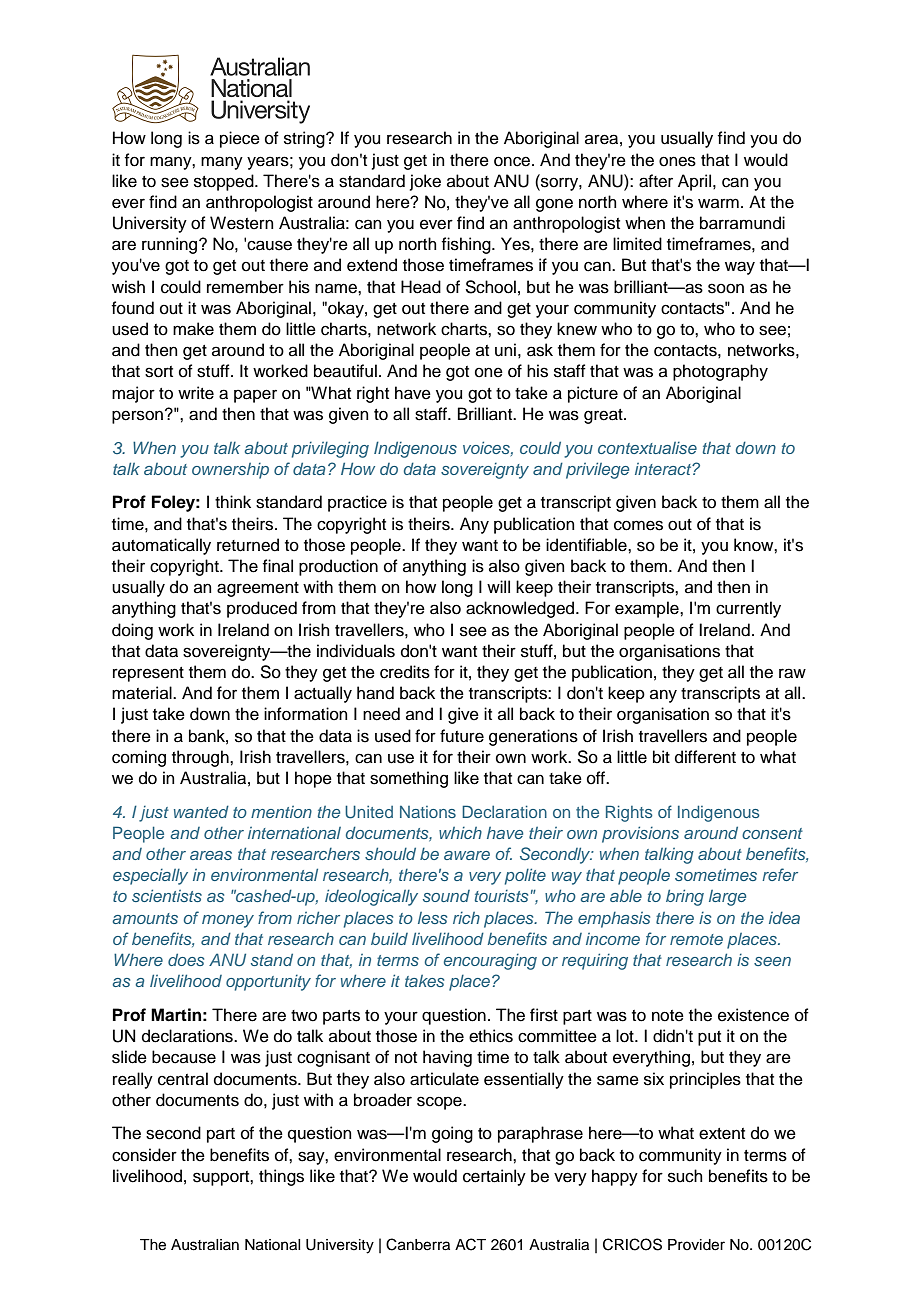  I want to click on scientists, so click(167, 895).
